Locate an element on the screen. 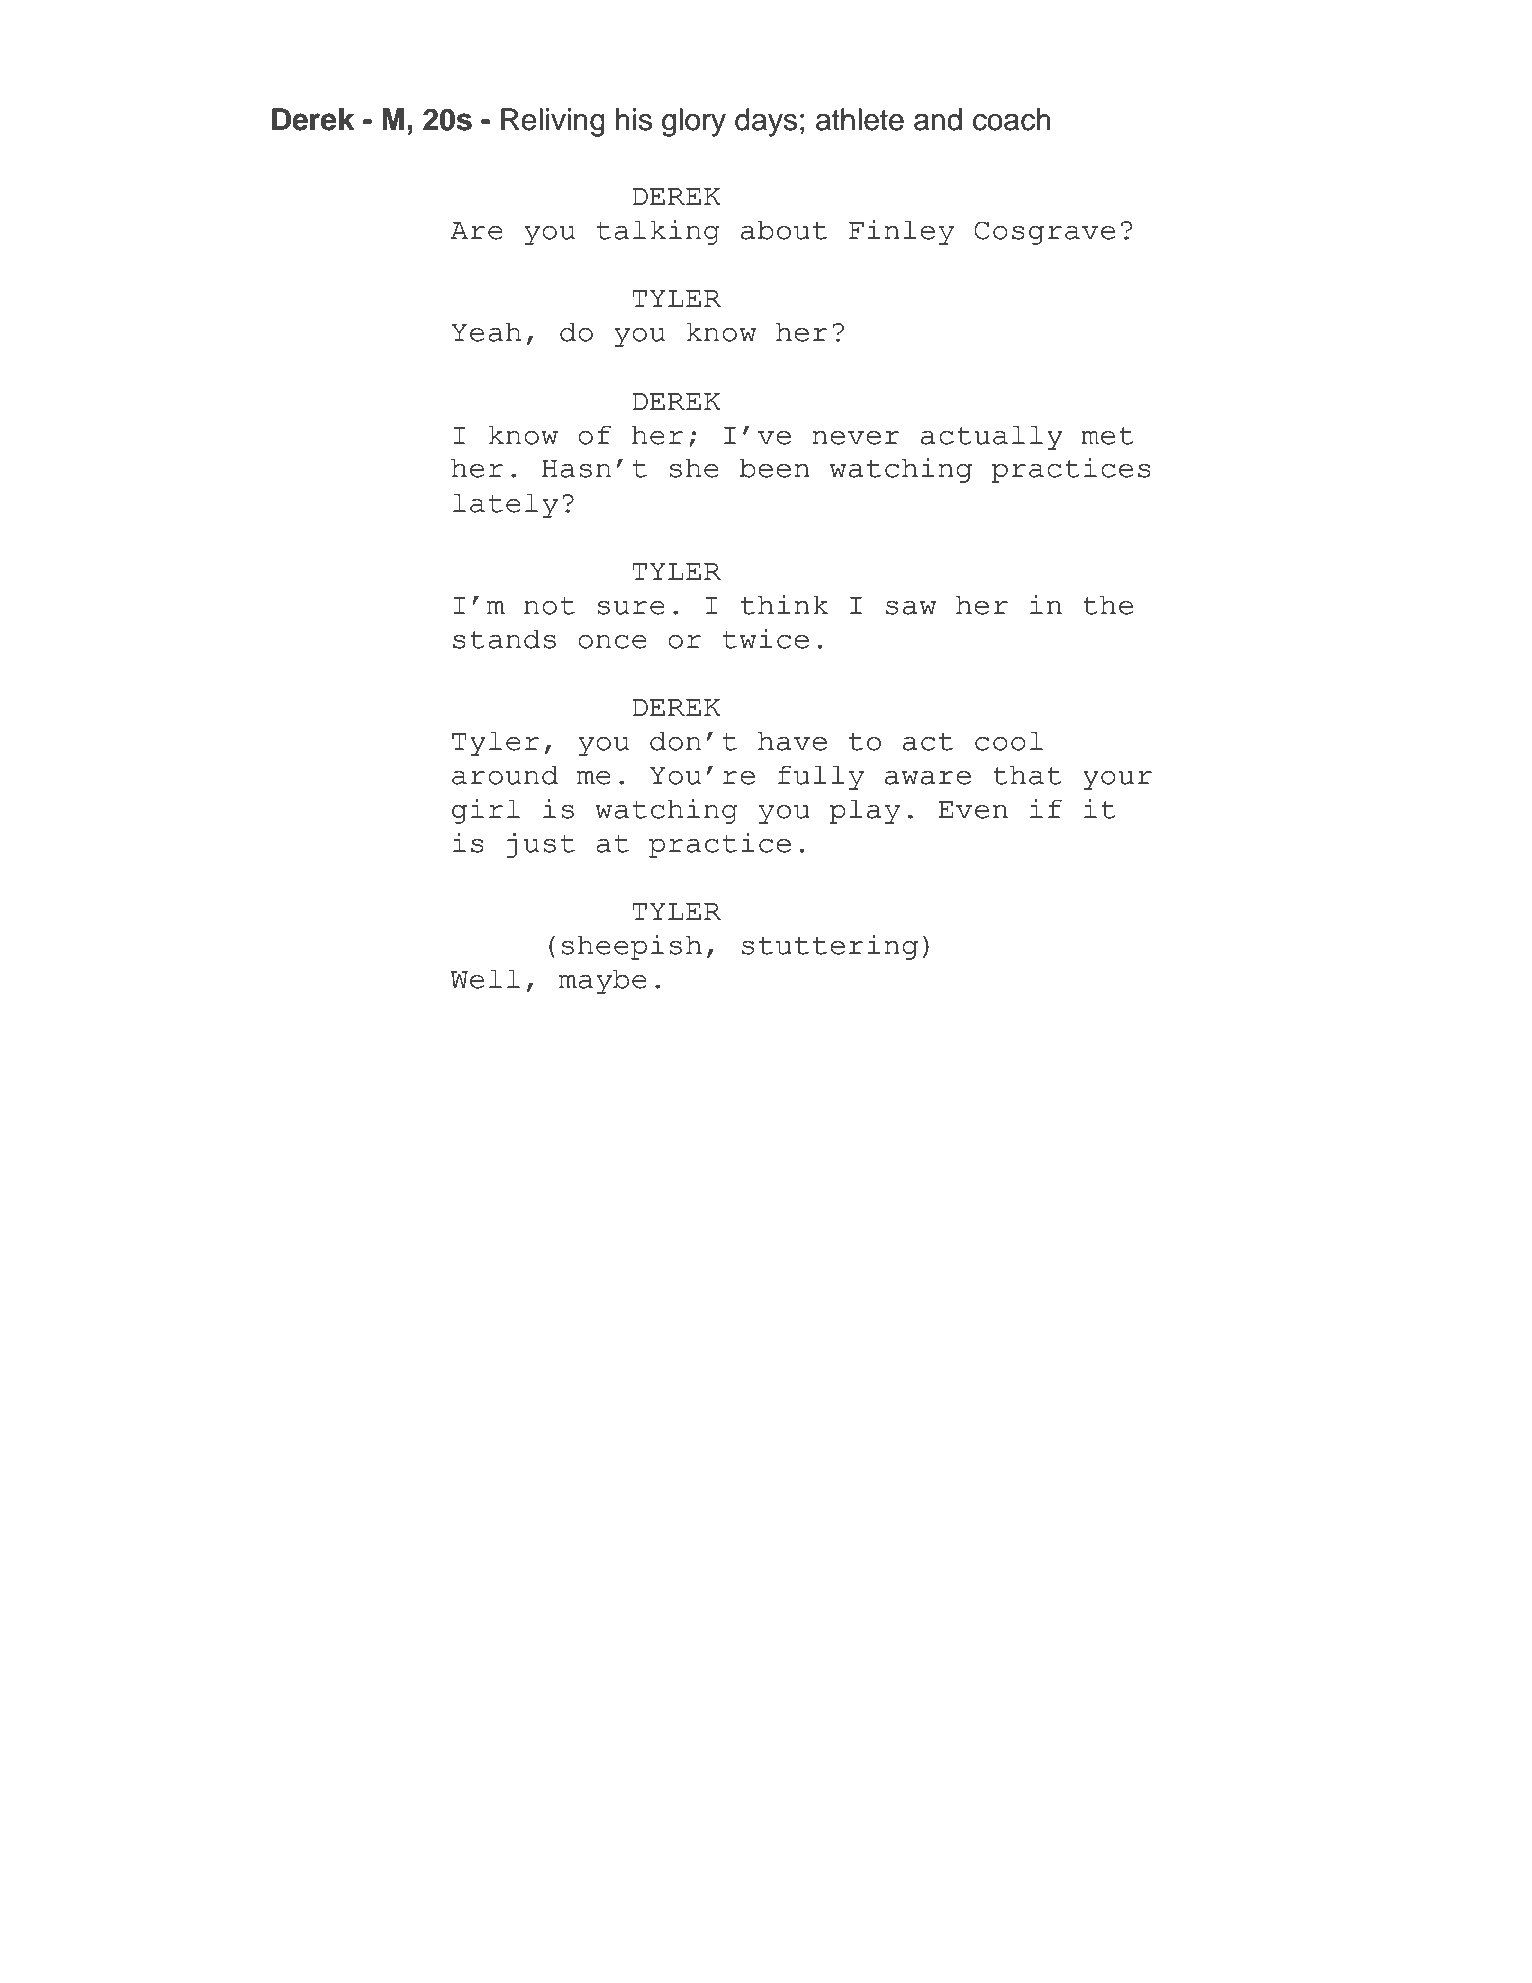 The width and height of the screenshot is (1532, 1983). lately is located at coordinates (505, 505).
